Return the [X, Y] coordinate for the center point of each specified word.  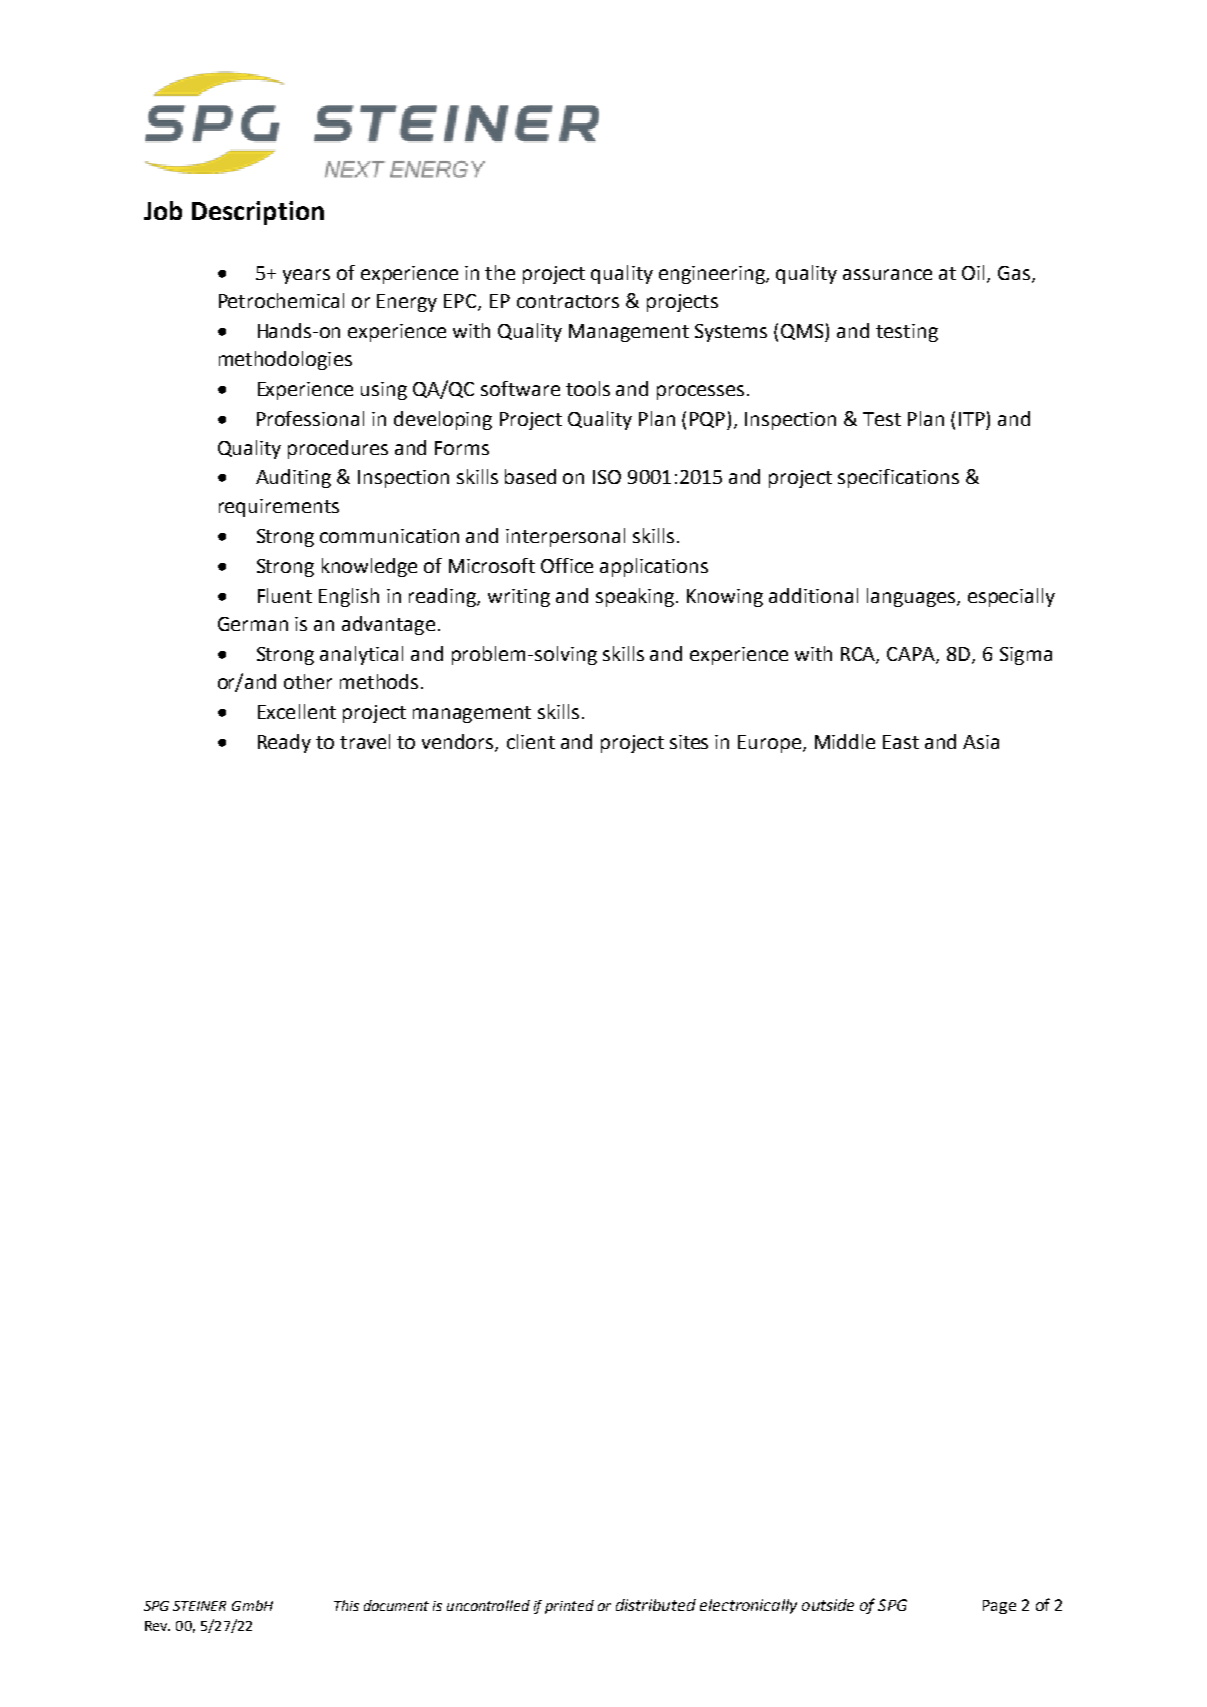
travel [365, 741]
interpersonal [565, 537]
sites [689, 742]
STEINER [199, 1606]
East [901, 742]
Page [999, 1607]
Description [258, 213]
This [346, 1605]
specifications [898, 478]
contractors [568, 301]
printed [569, 1607]
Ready [284, 743]
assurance [887, 274]
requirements [279, 508]
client [531, 741]
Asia [981, 742]
